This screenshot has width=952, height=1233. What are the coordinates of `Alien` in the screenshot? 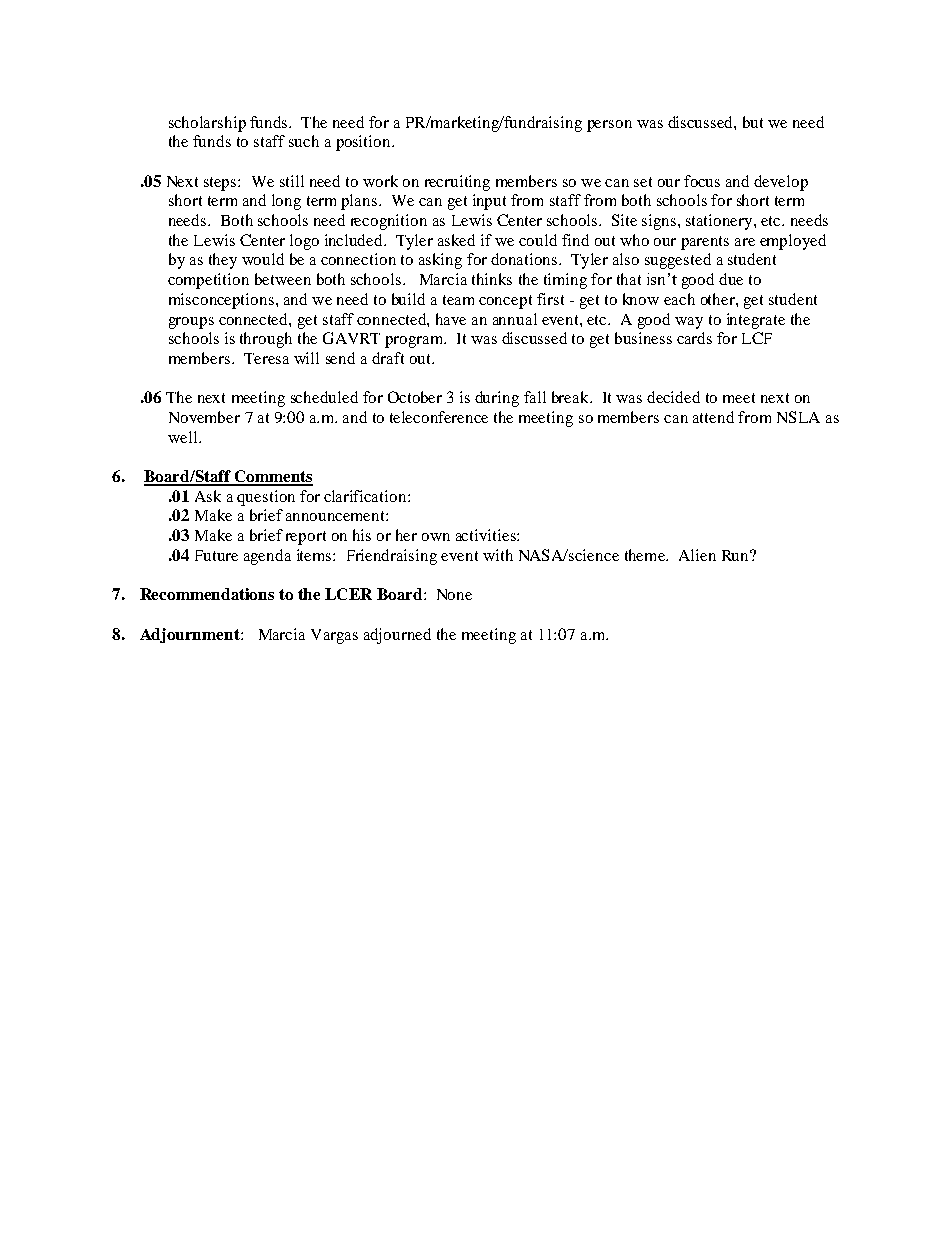 It's located at (697, 555).
